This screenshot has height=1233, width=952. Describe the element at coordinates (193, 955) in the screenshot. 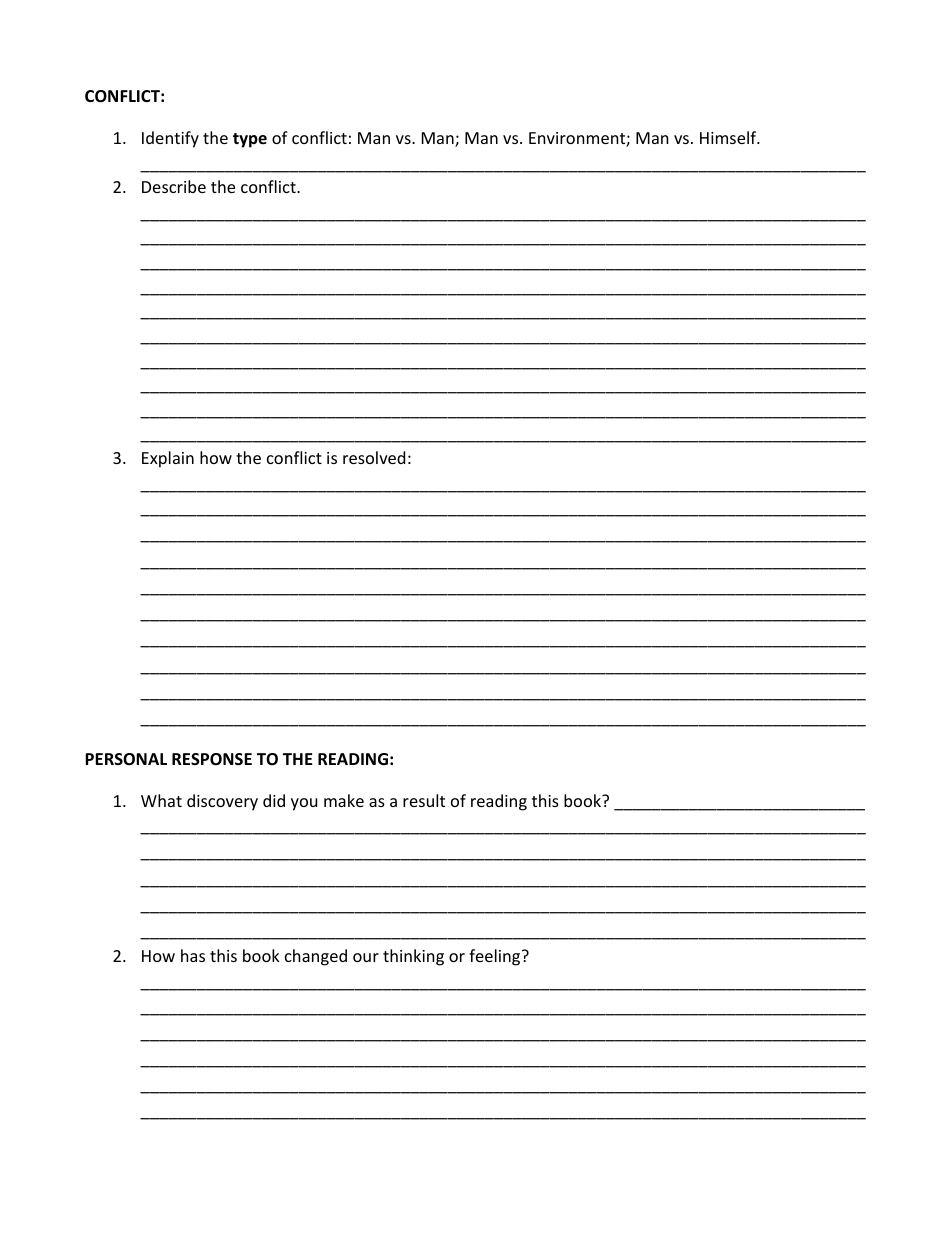

I see `has` at that location.
